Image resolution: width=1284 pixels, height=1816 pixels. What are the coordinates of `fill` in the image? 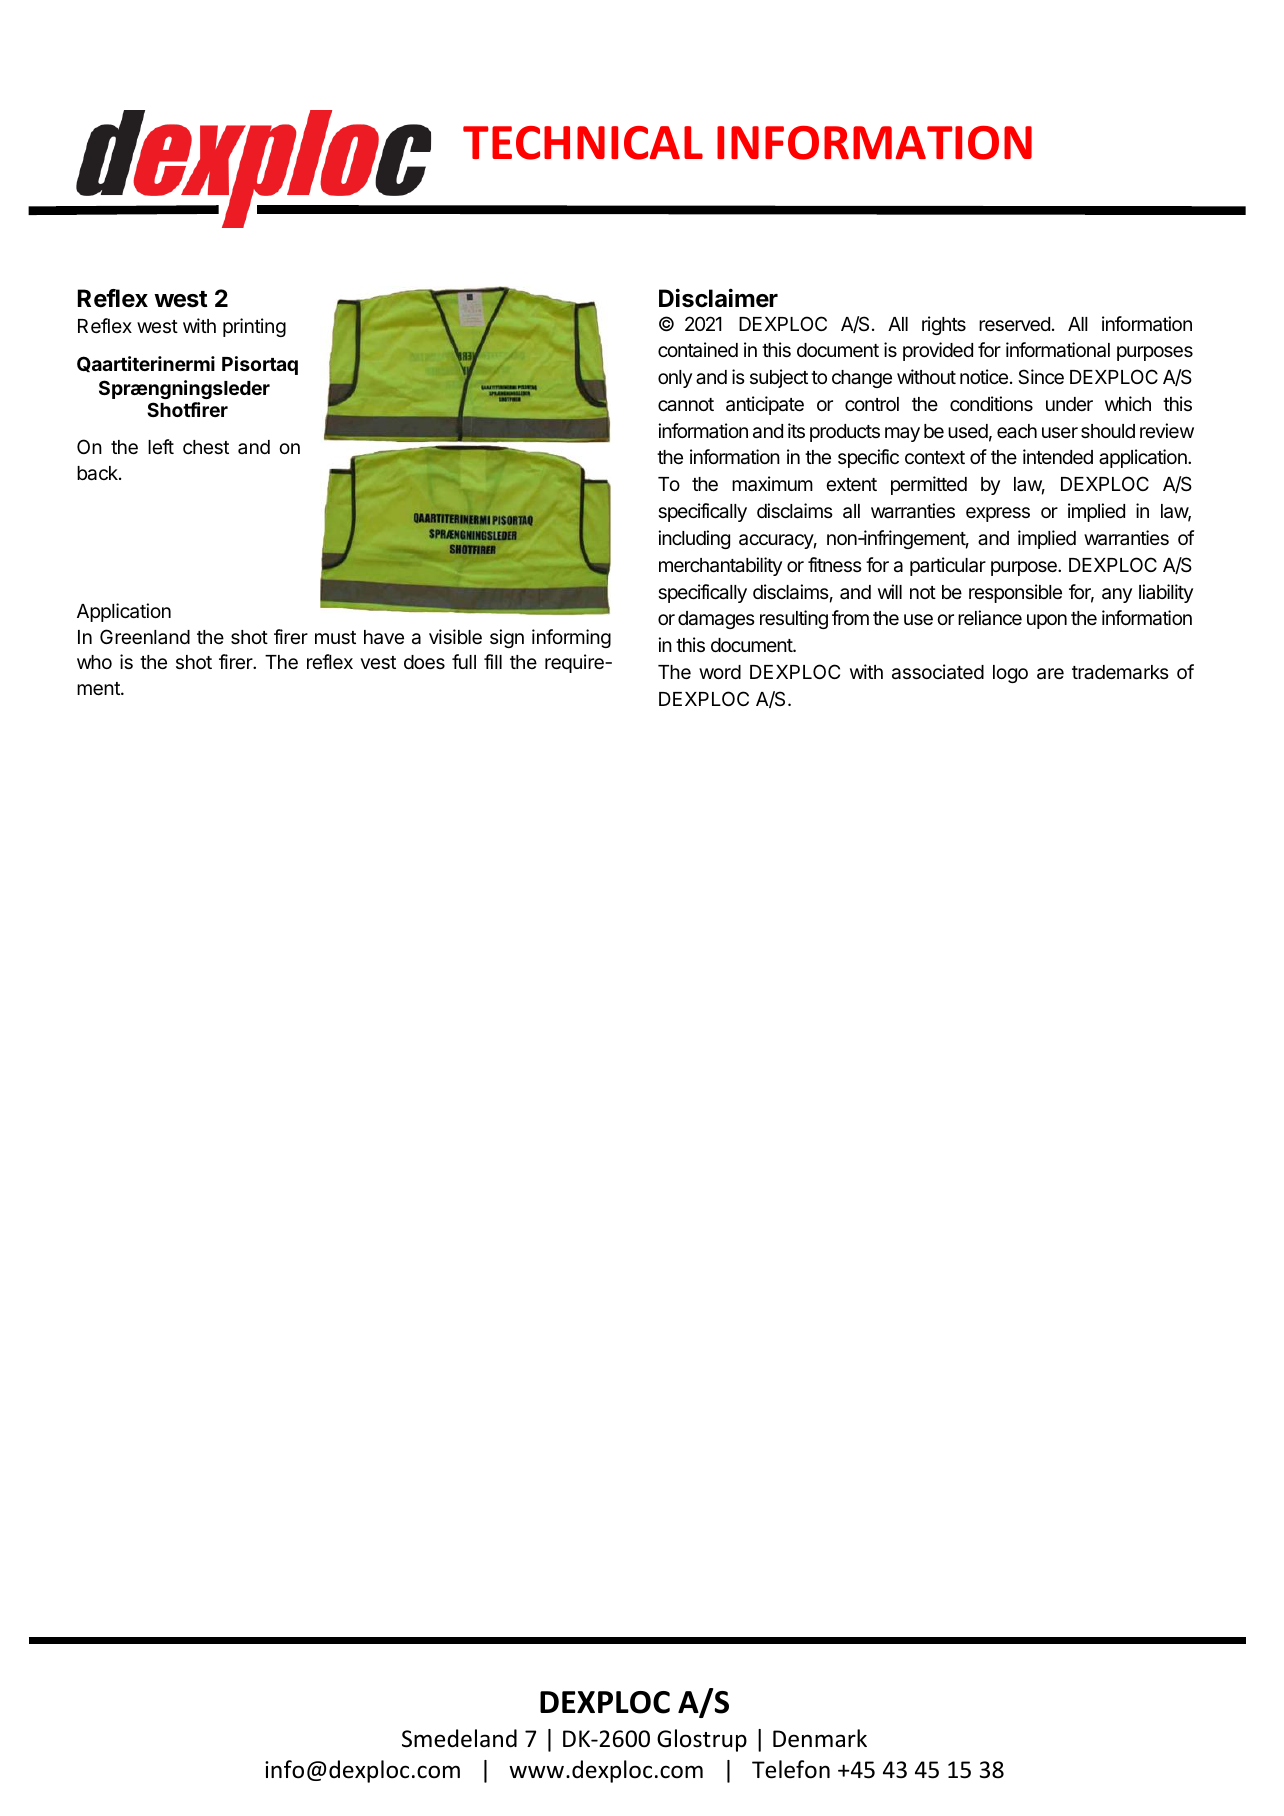 It's located at (493, 661).
